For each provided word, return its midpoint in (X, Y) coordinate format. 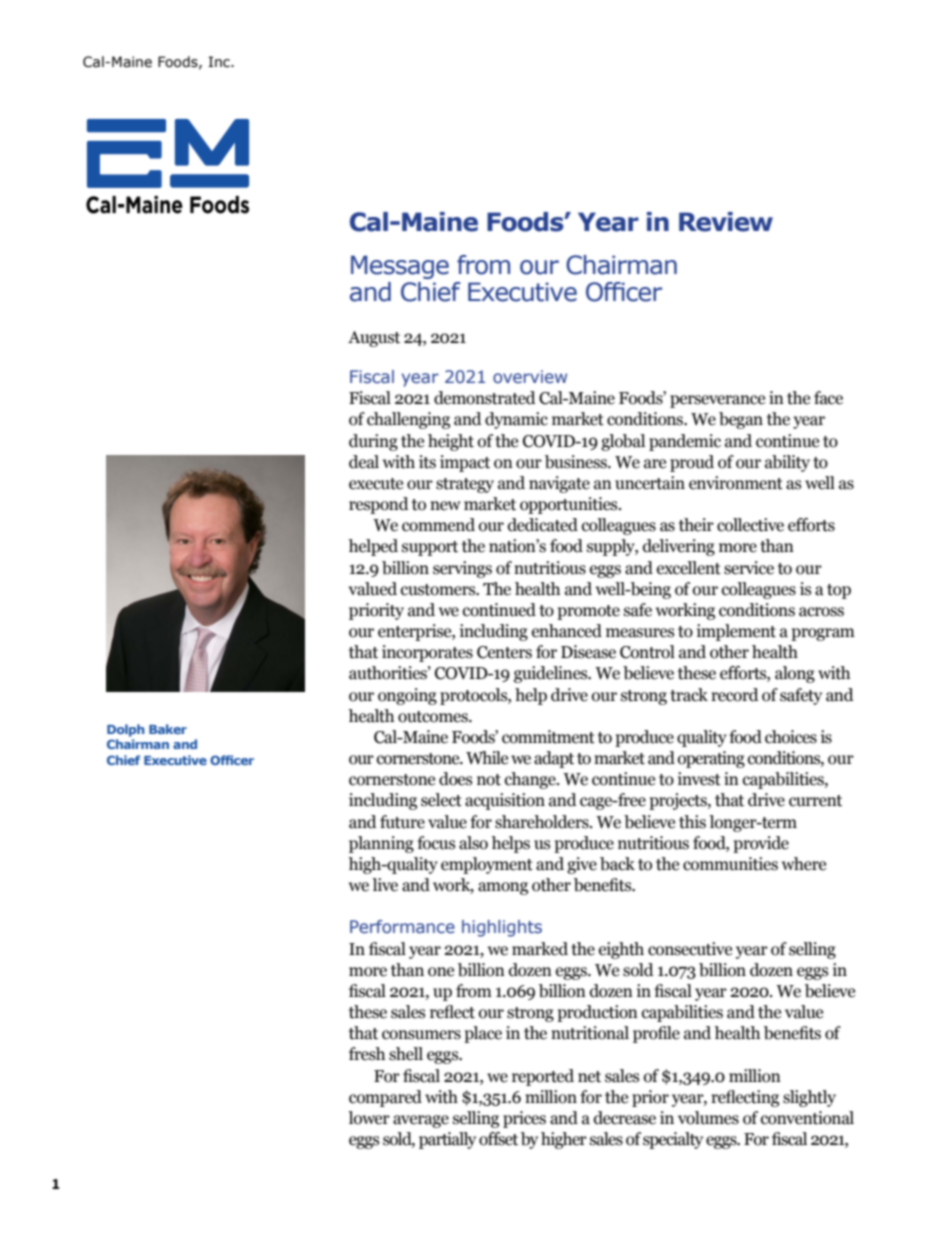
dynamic (516, 420)
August (374, 339)
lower (369, 1118)
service (749, 568)
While (487, 758)
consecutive (690, 949)
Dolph (126, 730)
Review (726, 222)
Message (400, 267)
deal (364, 462)
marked (540, 949)
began (741, 420)
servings (462, 569)
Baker (168, 729)
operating (711, 759)
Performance (402, 926)
